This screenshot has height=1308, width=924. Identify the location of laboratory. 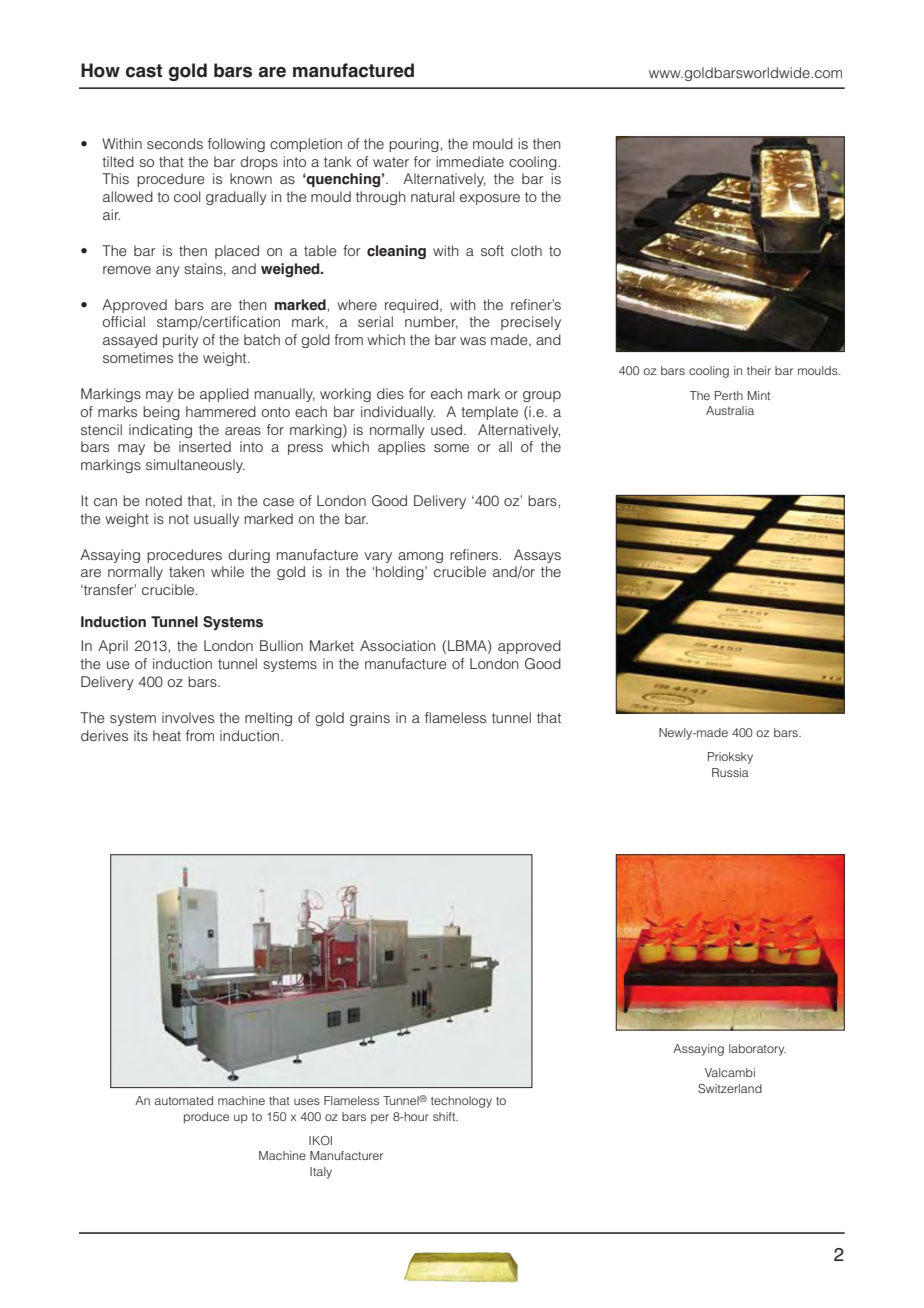
(757, 1050).
